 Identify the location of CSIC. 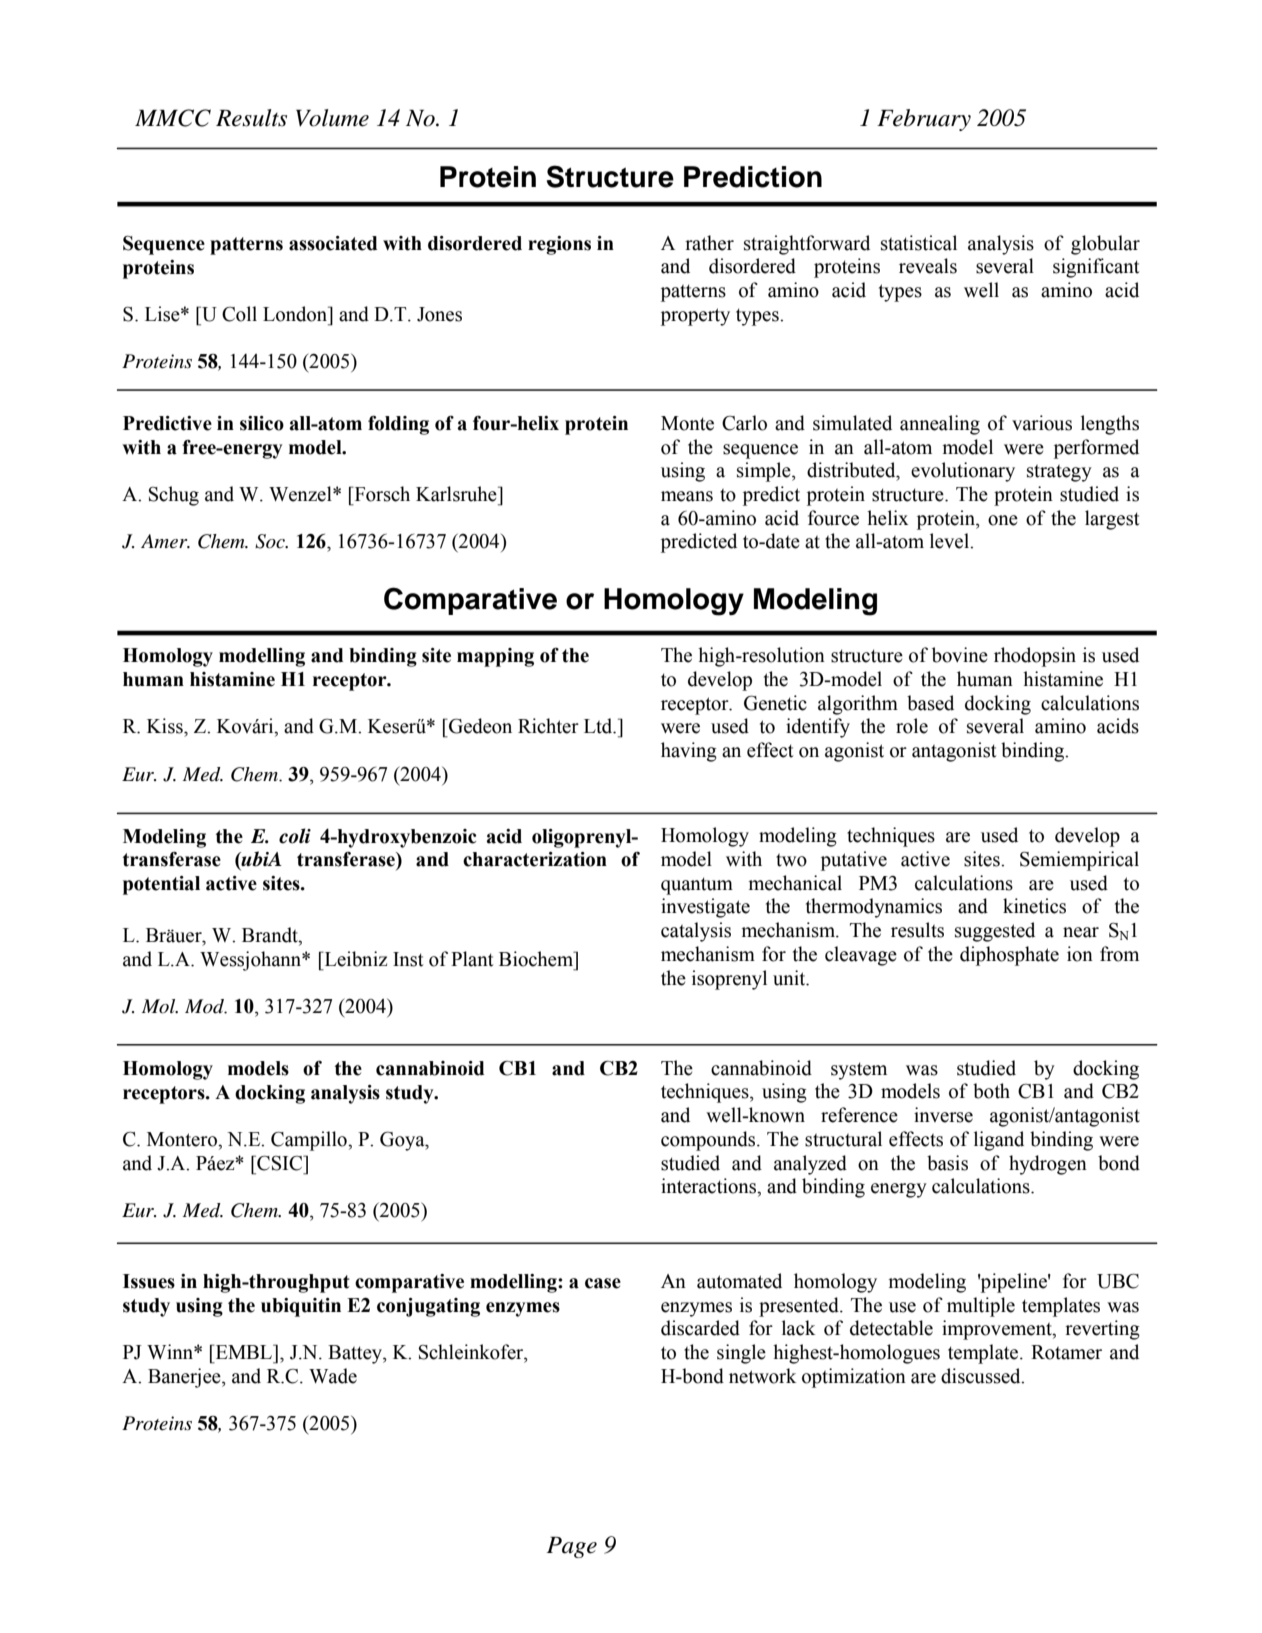
(280, 1163).
